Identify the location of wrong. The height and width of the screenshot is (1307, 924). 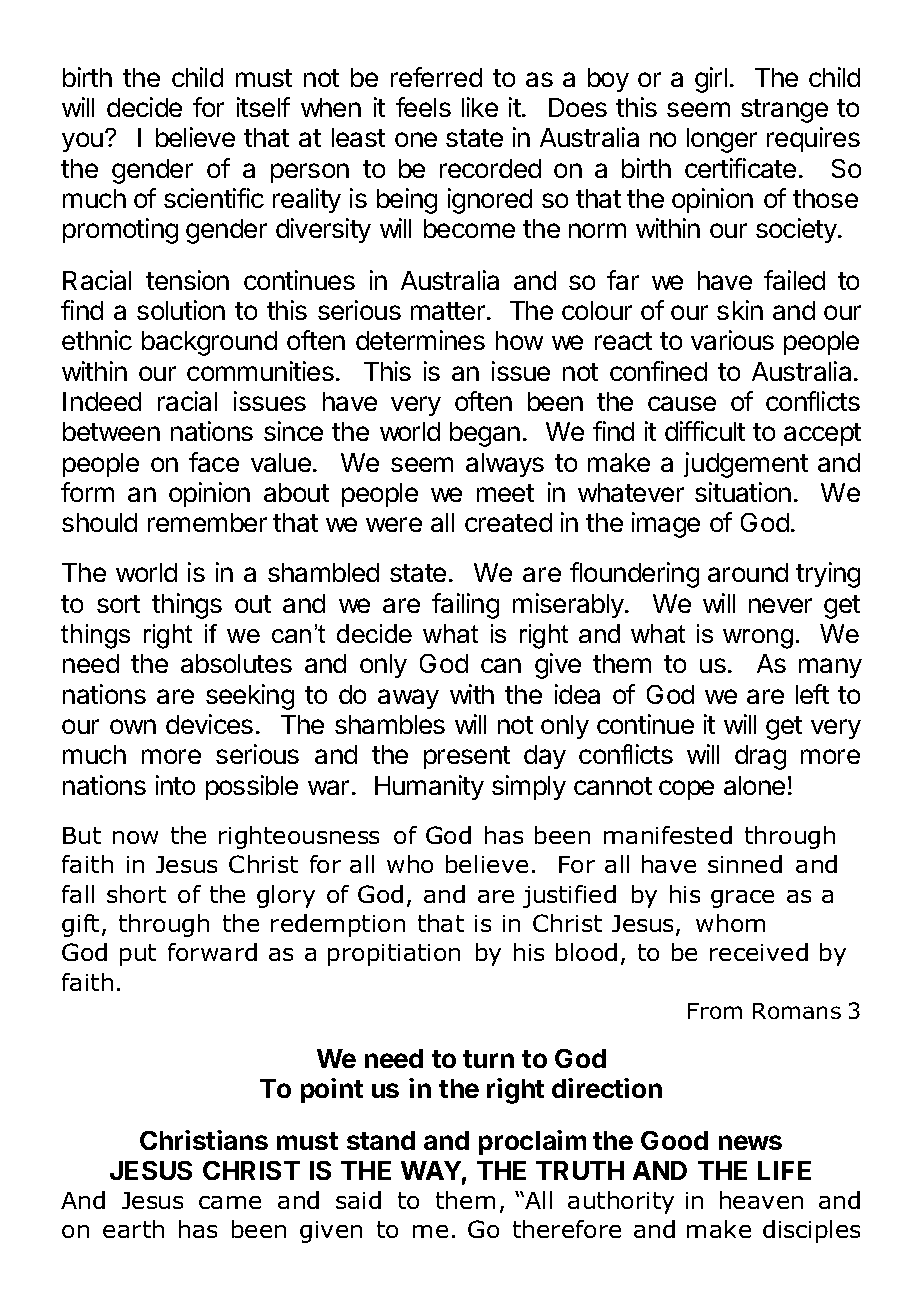
(758, 639).
